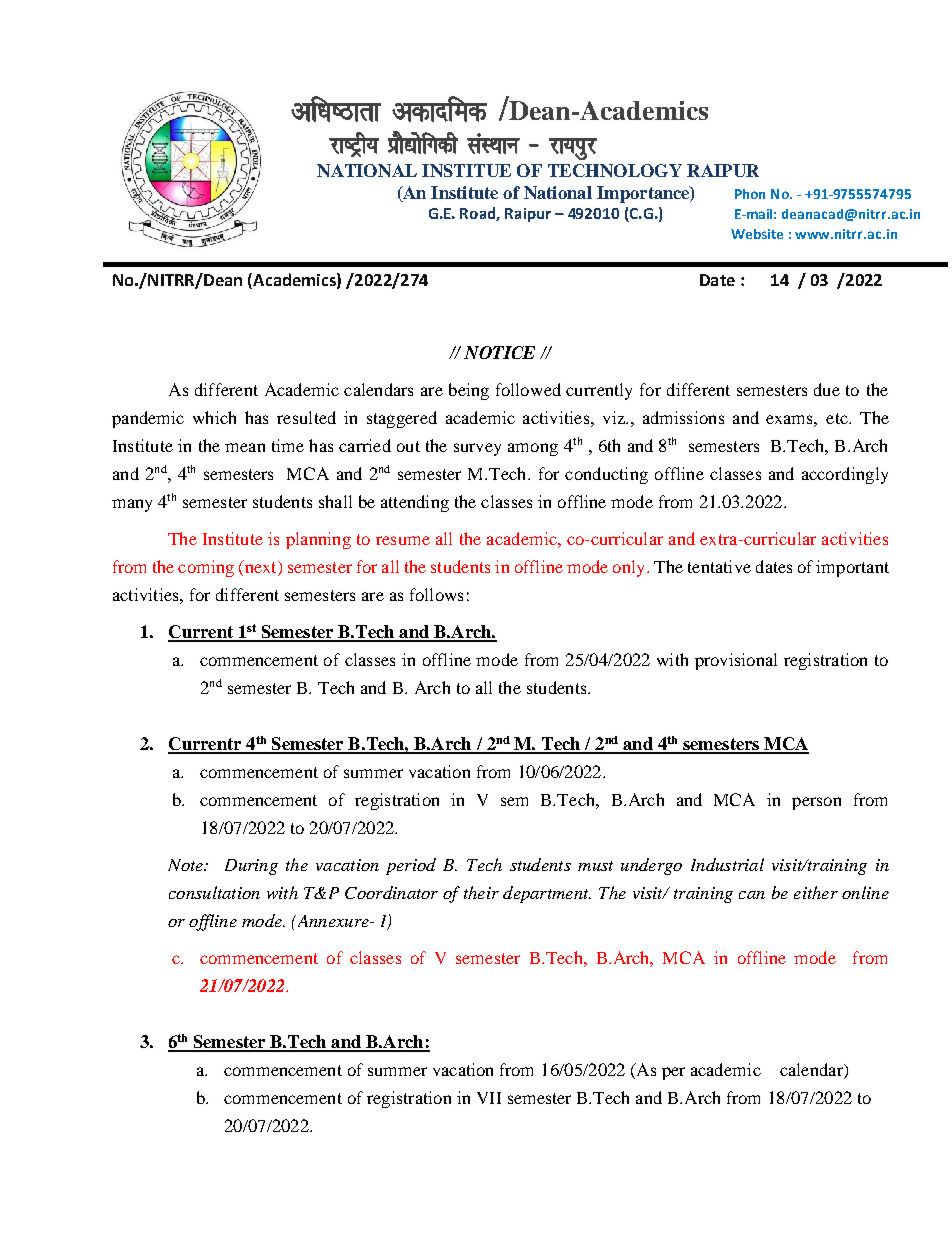  I want to click on person, so click(816, 803).
